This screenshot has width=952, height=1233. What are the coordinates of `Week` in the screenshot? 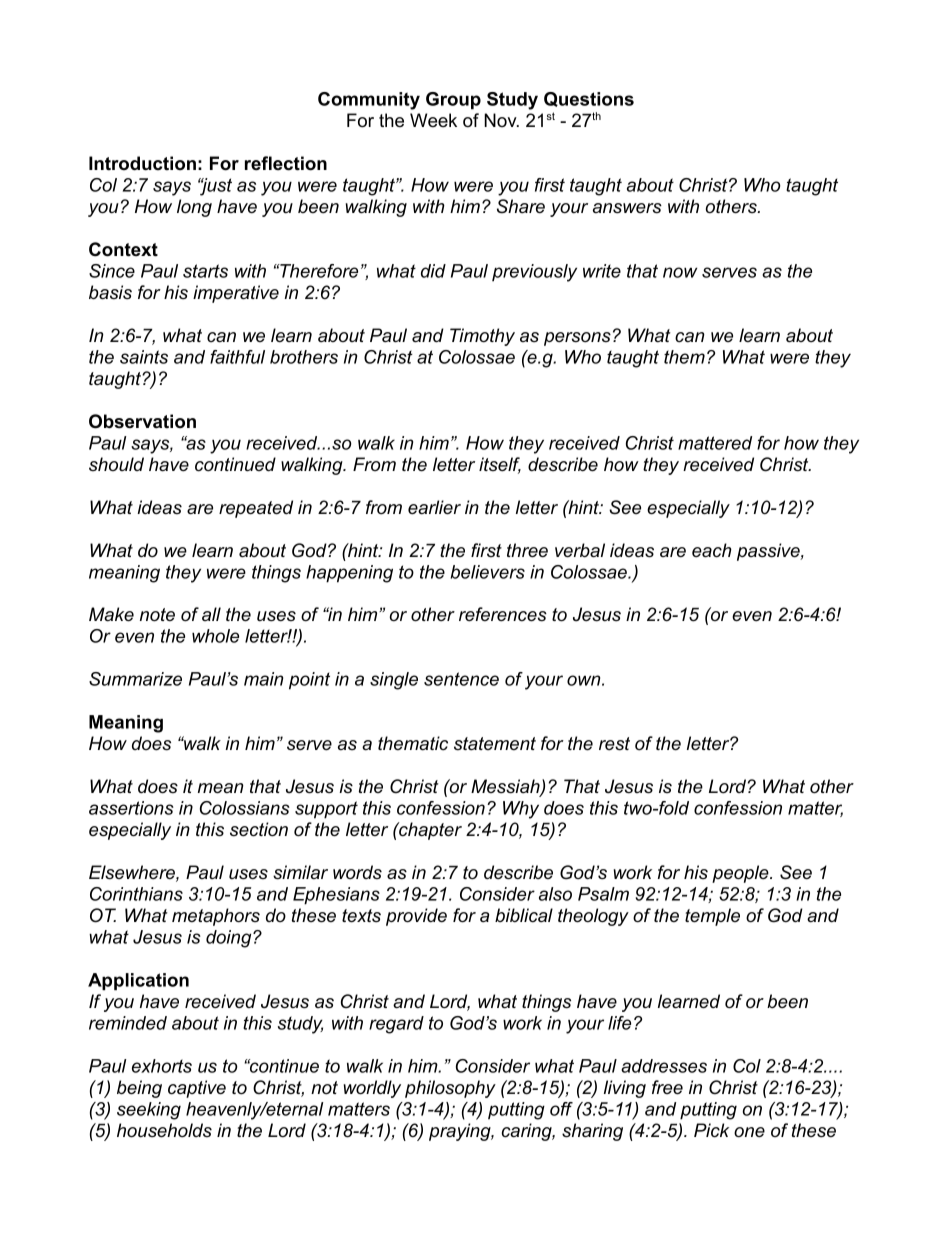 It's located at (433, 120).
